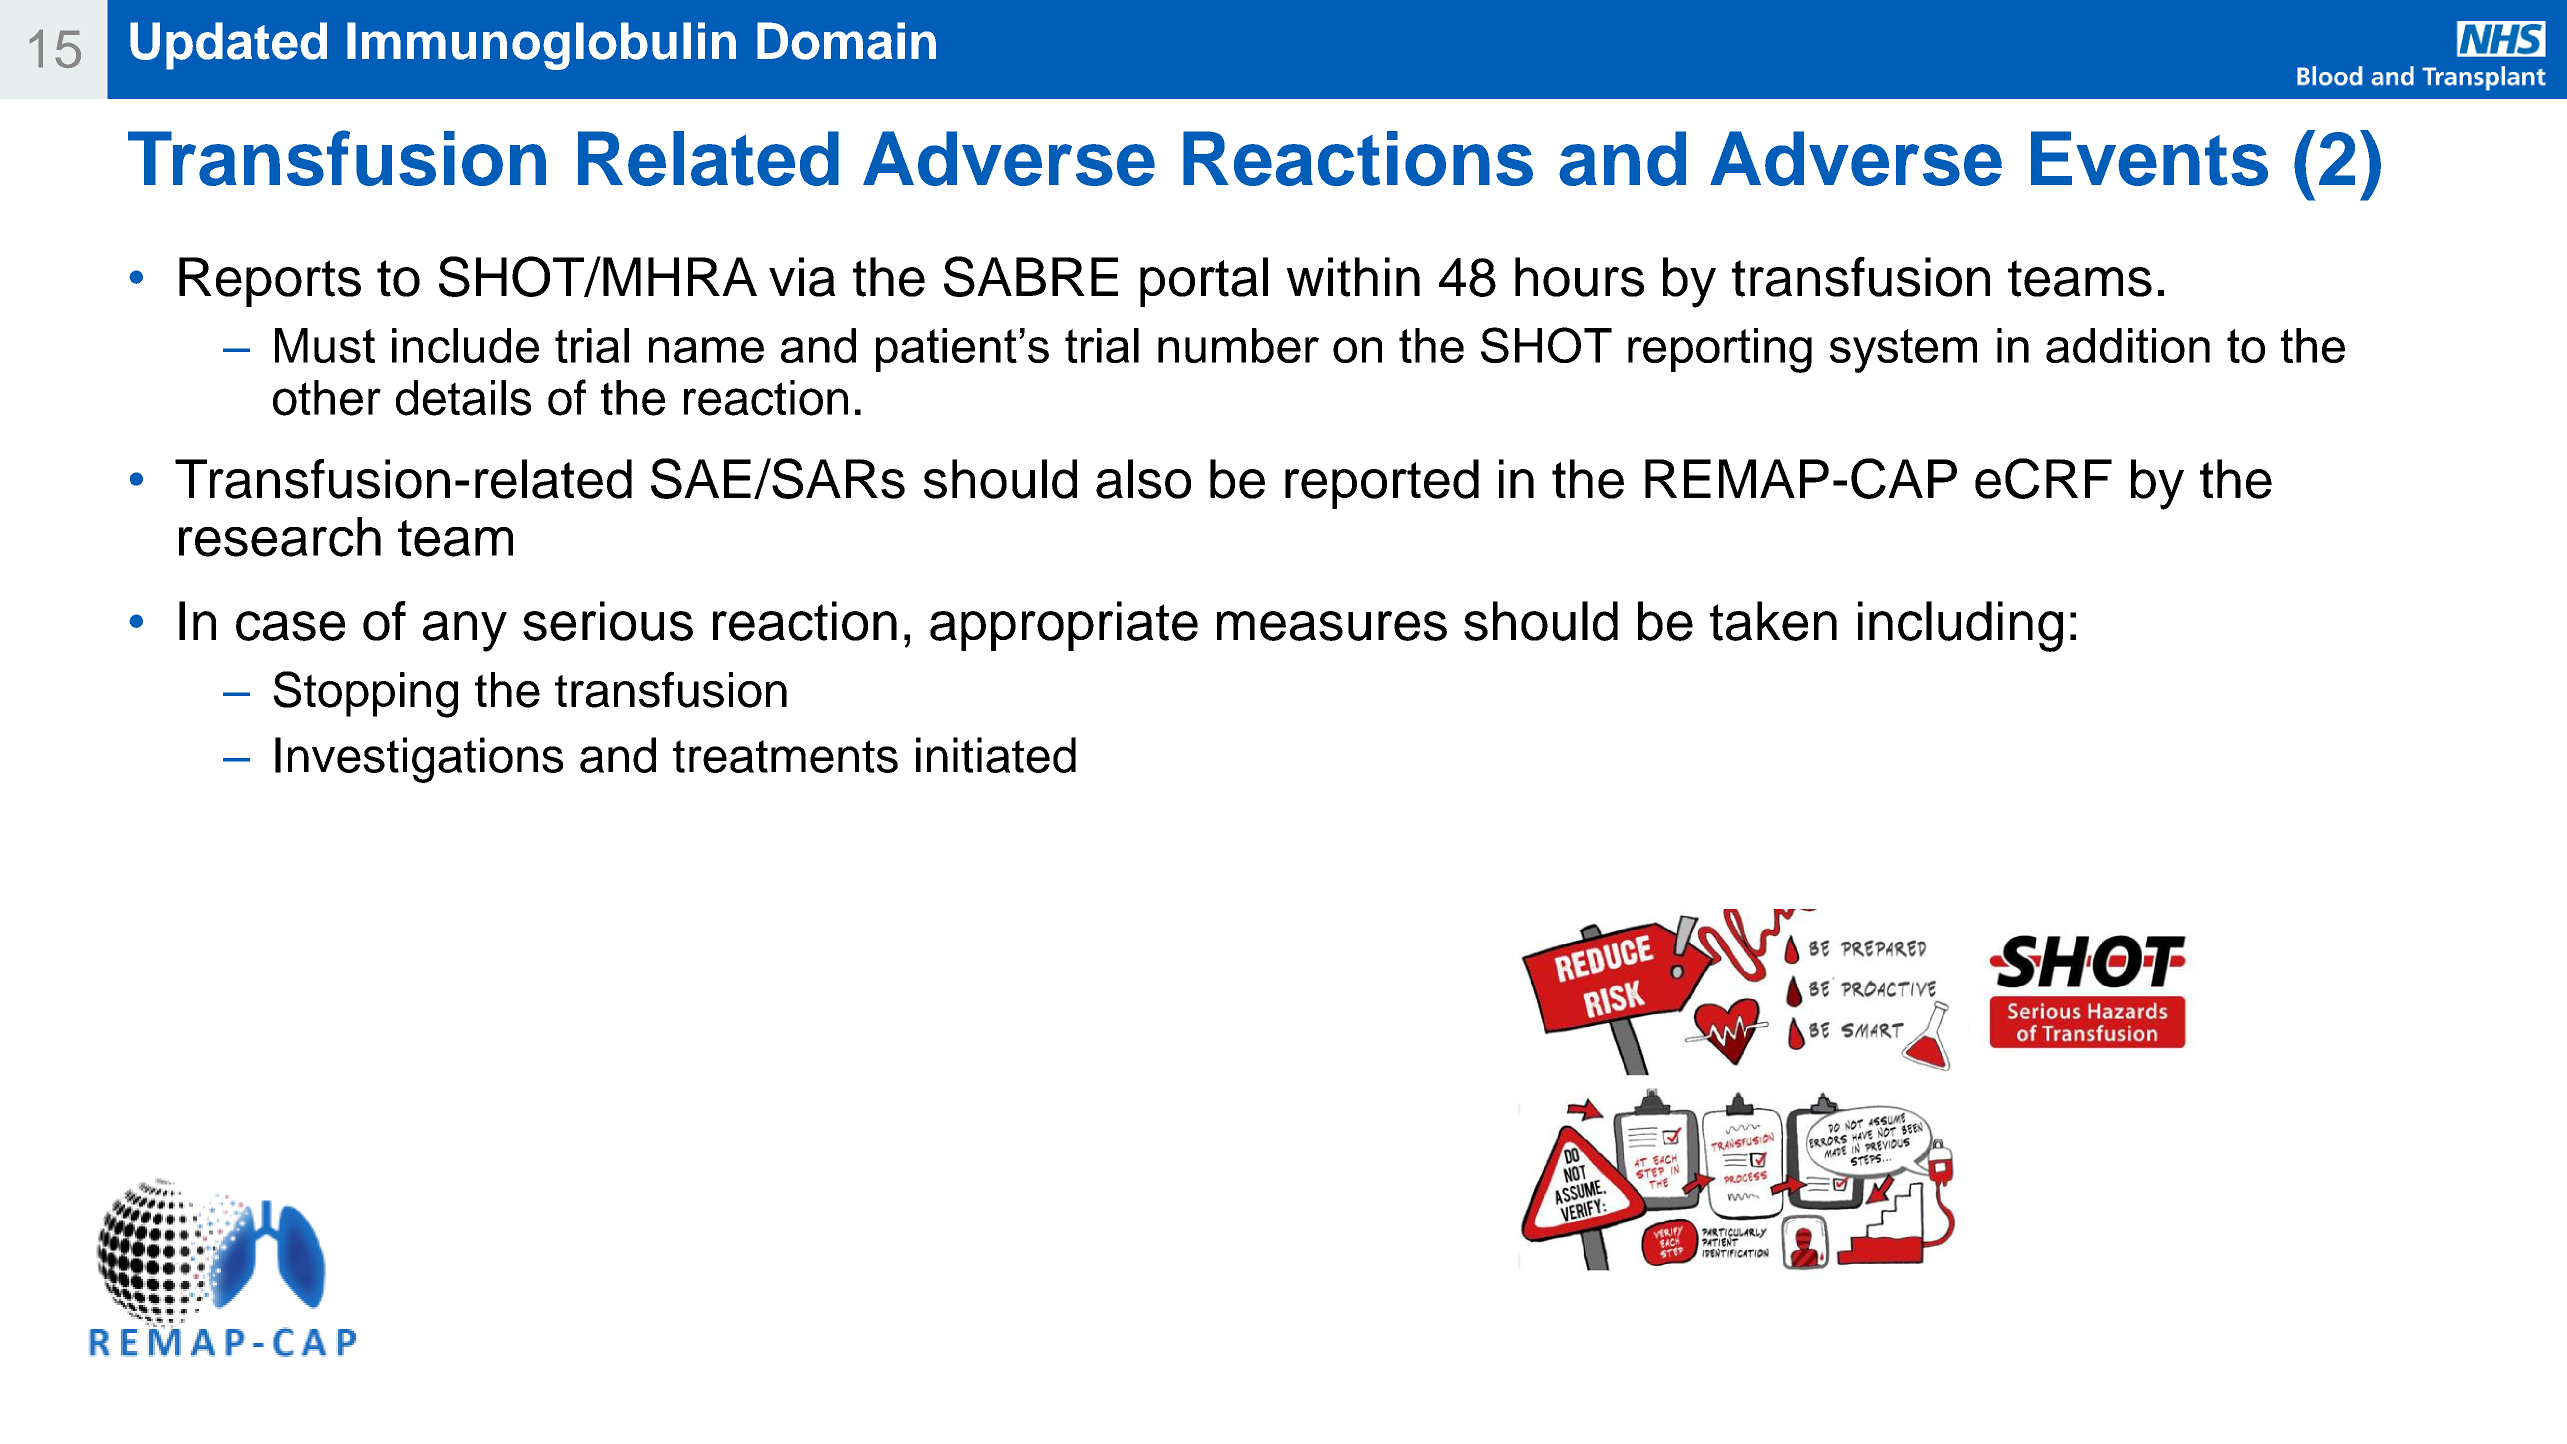 This screenshot has width=2567, height=1444. What do you see at coordinates (419, 760) in the screenshot?
I see `Investigations` at bounding box center [419, 760].
